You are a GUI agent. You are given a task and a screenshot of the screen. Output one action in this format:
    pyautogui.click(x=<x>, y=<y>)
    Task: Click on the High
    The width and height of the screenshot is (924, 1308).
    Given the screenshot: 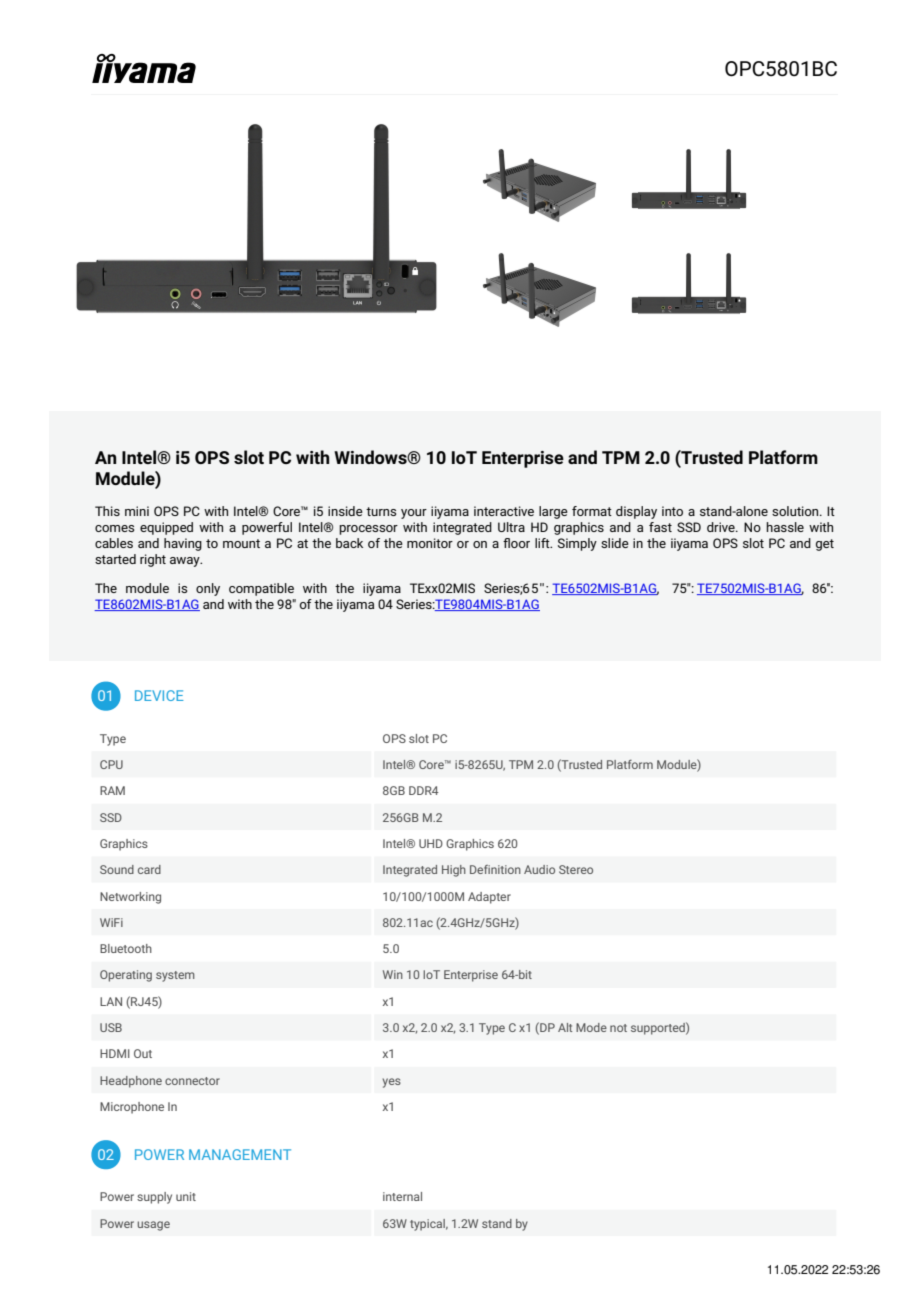 What is the action you would take?
    pyautogui.click(x=454, y=871)
